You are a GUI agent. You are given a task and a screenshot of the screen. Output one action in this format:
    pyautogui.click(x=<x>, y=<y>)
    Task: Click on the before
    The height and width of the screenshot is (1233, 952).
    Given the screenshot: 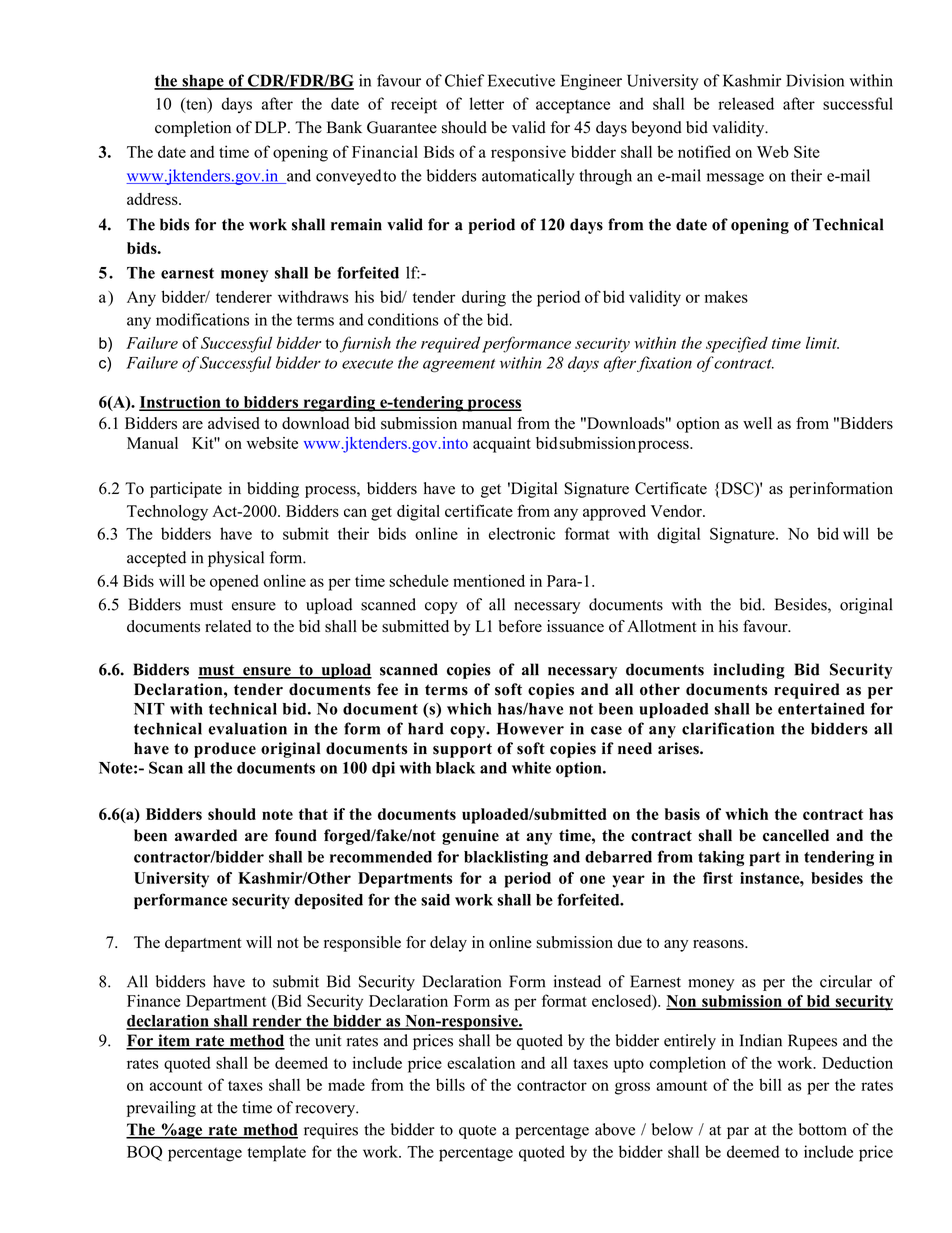 What is the action you would take?
    pyautogui.click(x=520, y=626)
